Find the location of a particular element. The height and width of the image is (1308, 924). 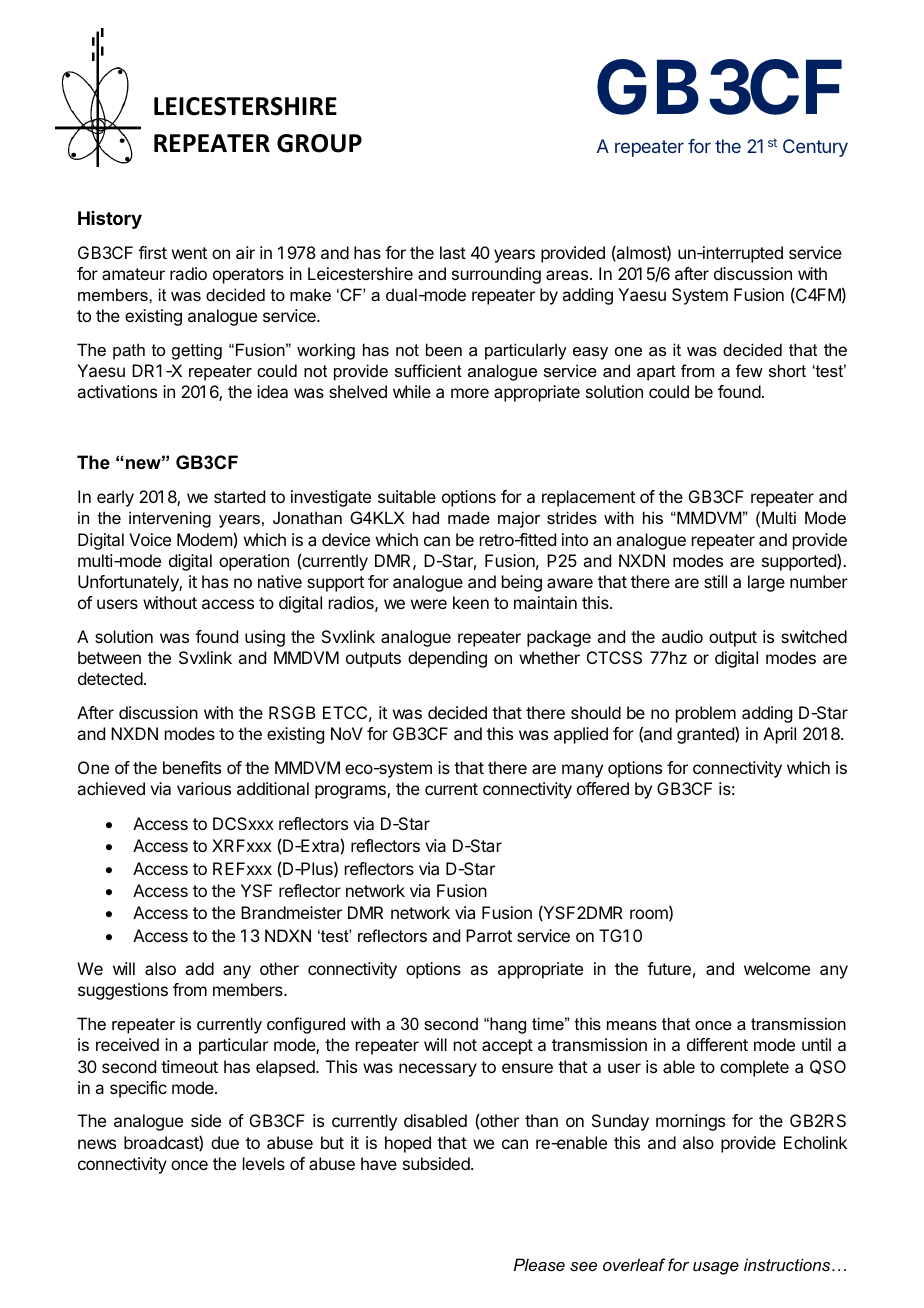

Century is located at coordinates (815, 148).
